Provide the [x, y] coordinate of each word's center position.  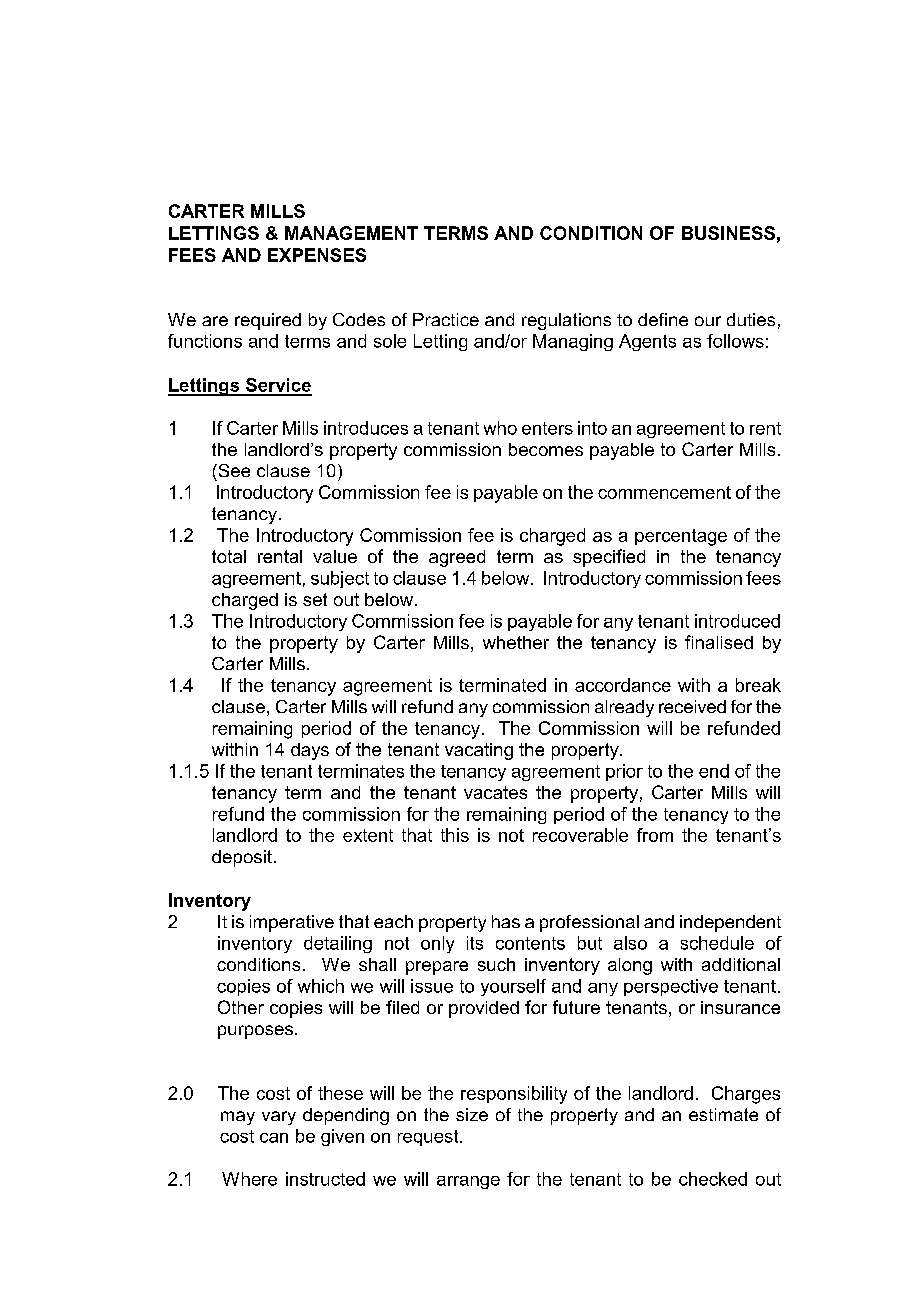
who [500, 428]
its [475, 943]
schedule [717, 943]
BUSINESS [728, 233]
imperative [292, 923]
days [310, 751]
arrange [468, 1182]
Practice [446, 319]
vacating [479, 751]
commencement [664, 492]
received [692, 706]
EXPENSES [317, 255]
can [274, 1138]
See [233, 470]
